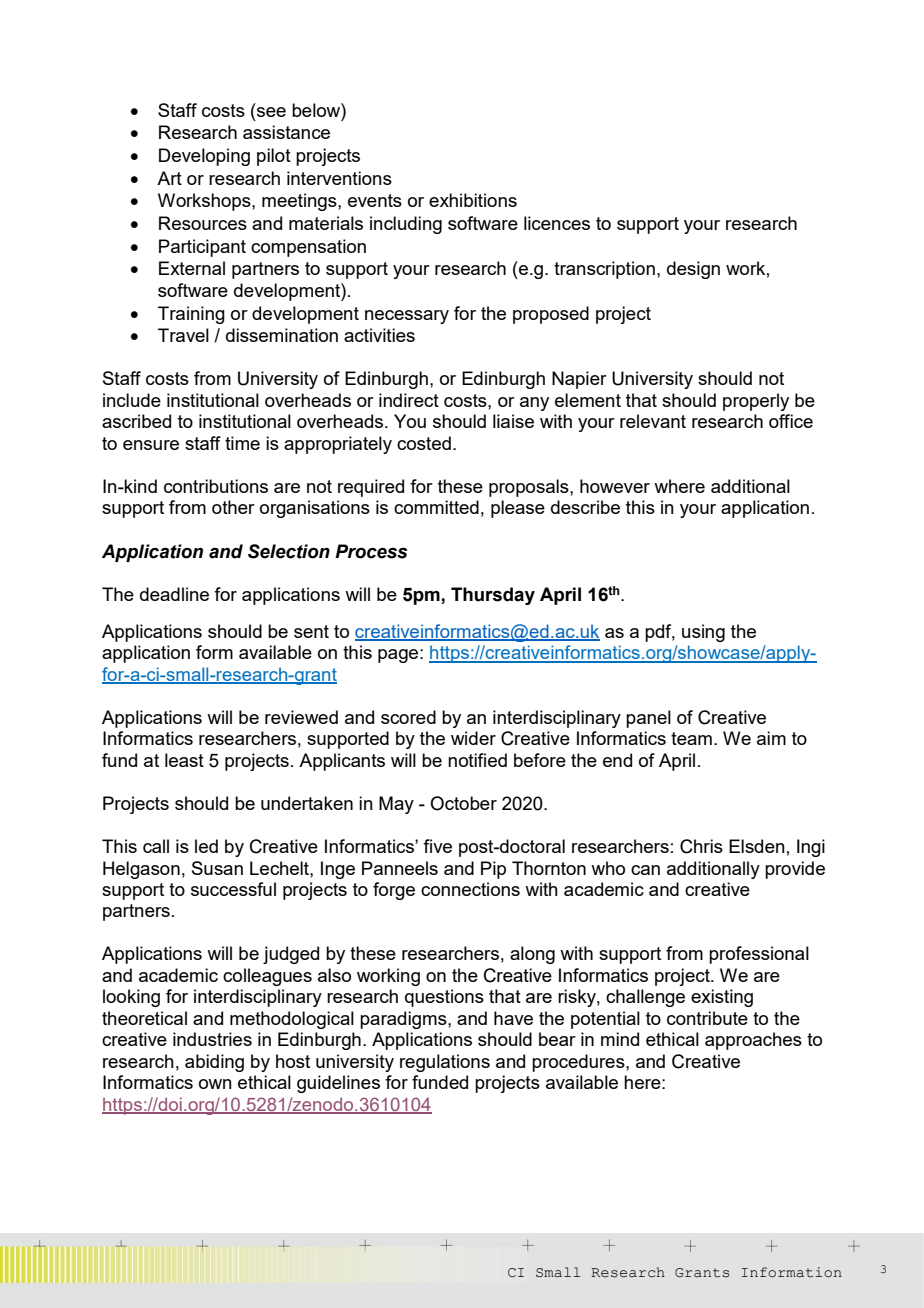 The width and height of the document is (924, 1308). What do you see at coordinates (214, 1063) in the document?
I see `abiding` at bounding box center [214, 1063].
